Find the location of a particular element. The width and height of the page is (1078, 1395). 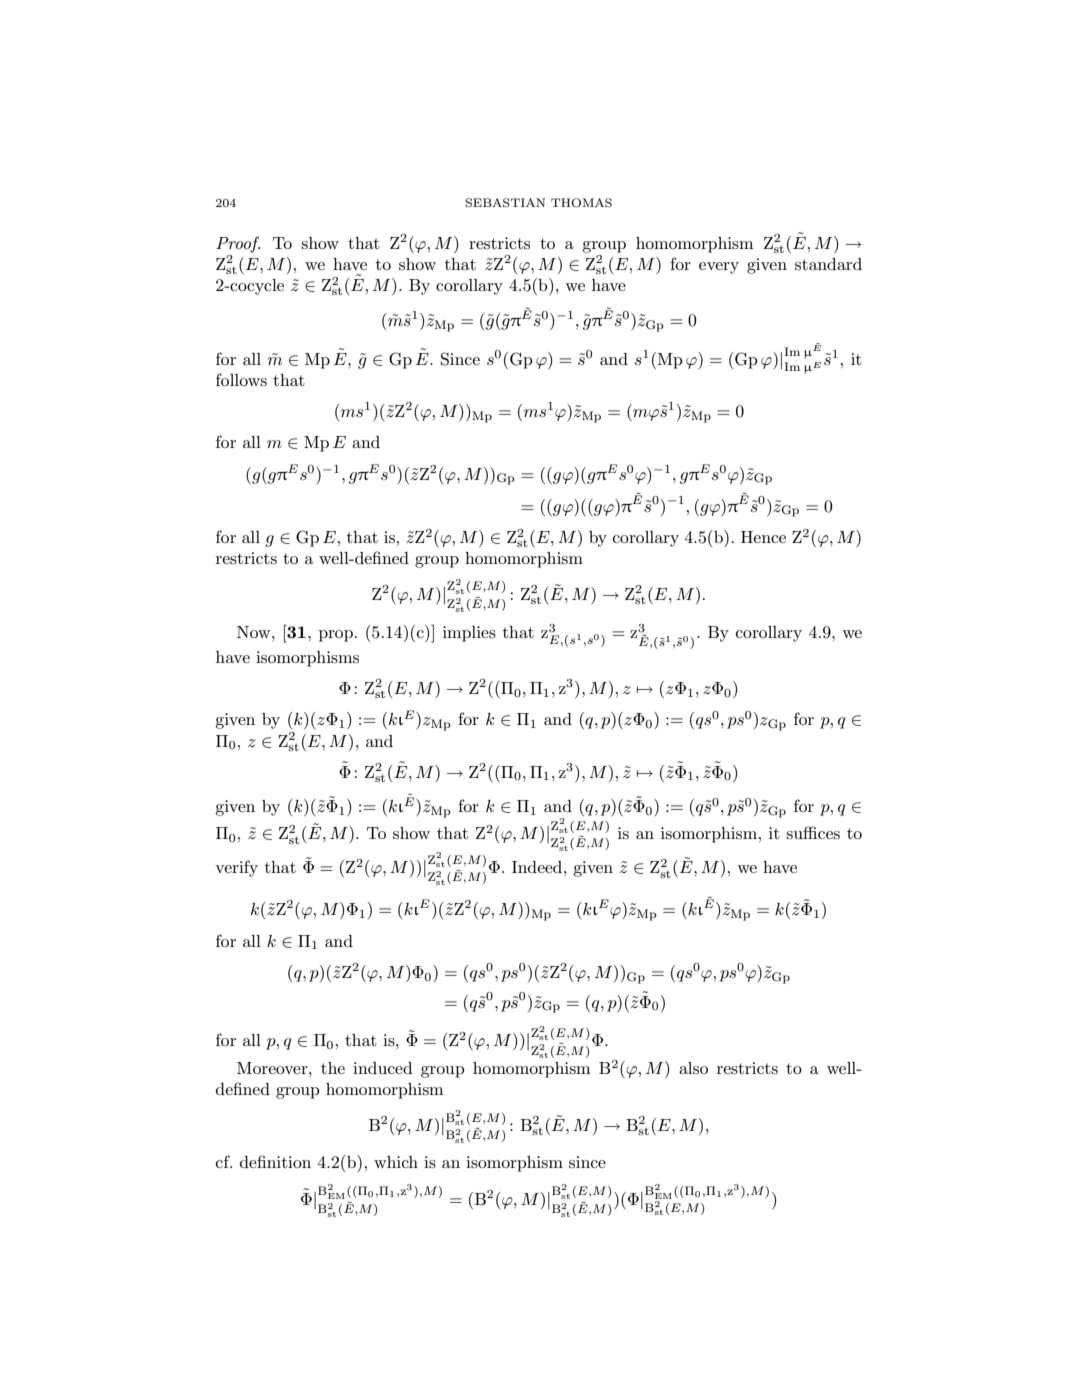

induced is located at coordinates (382, 1068).
